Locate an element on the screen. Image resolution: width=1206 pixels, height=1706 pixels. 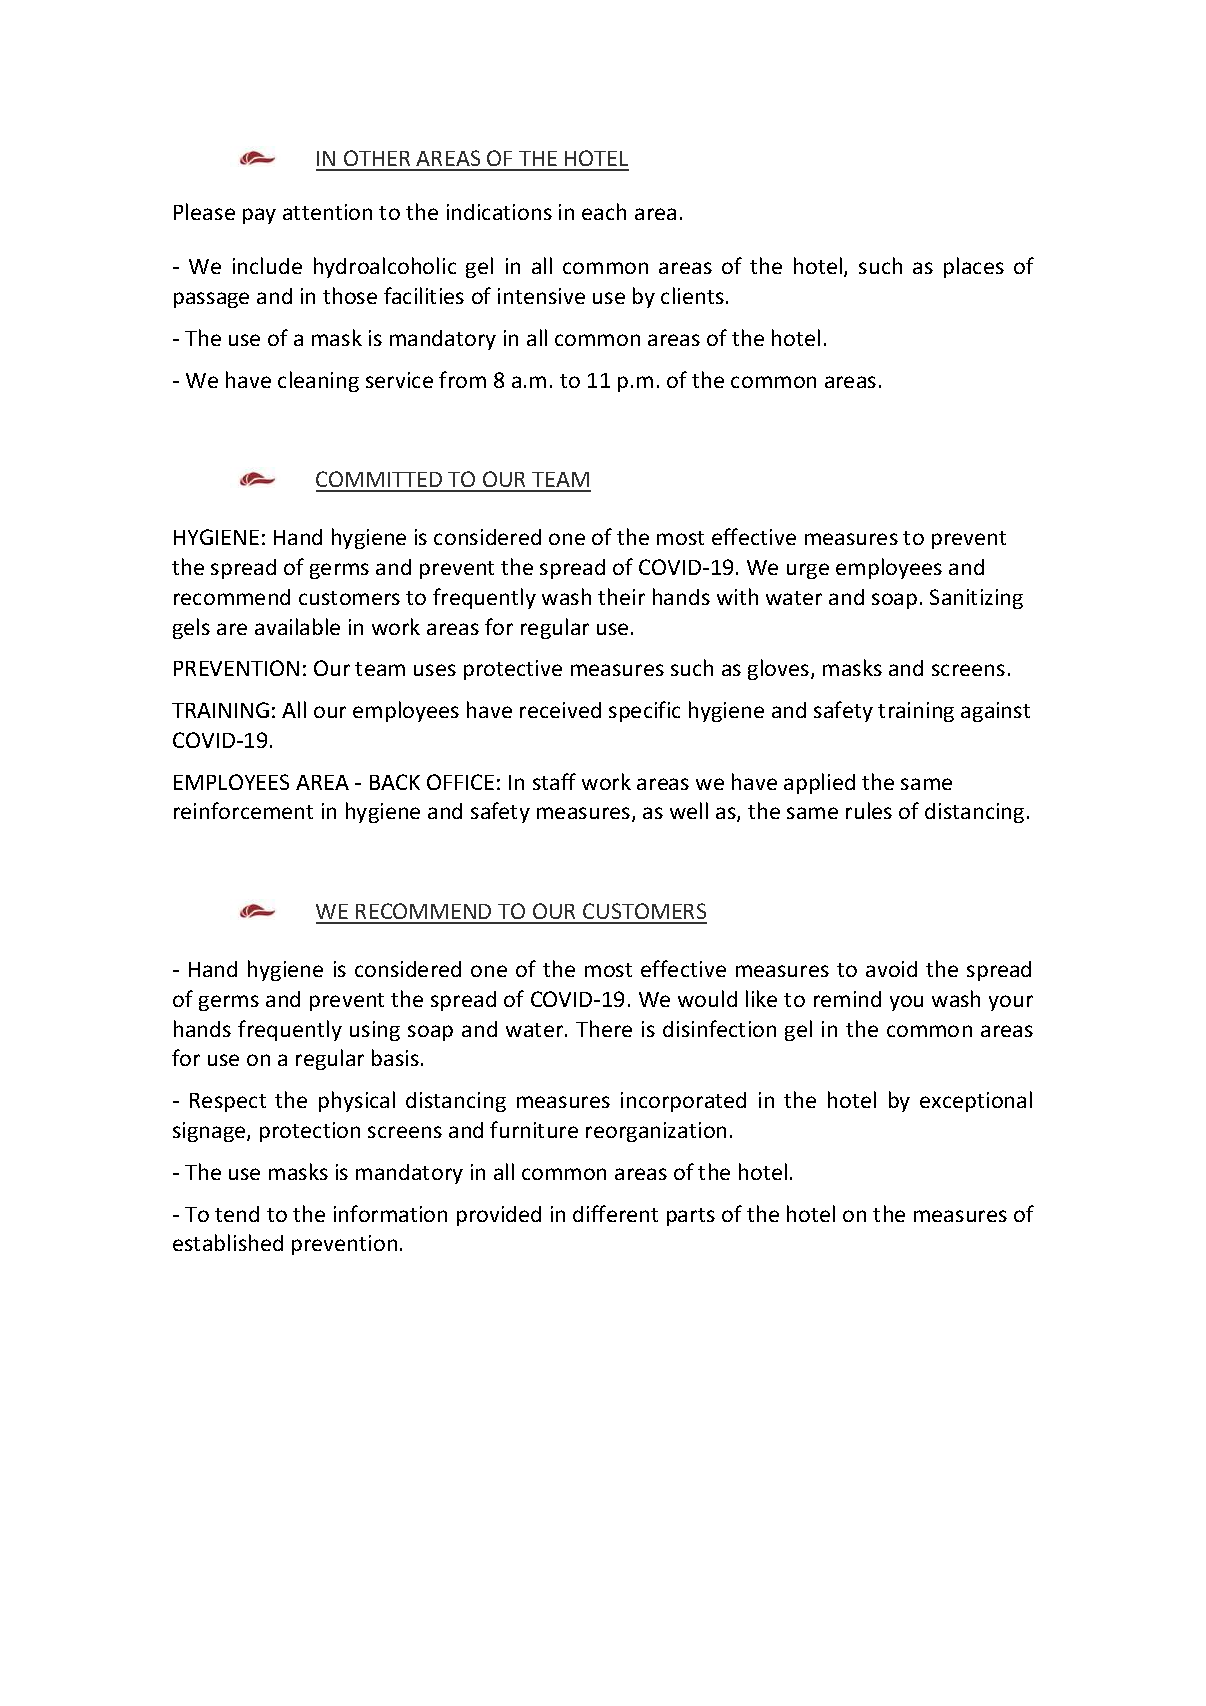
There is located at coordinates (604, 1028).
